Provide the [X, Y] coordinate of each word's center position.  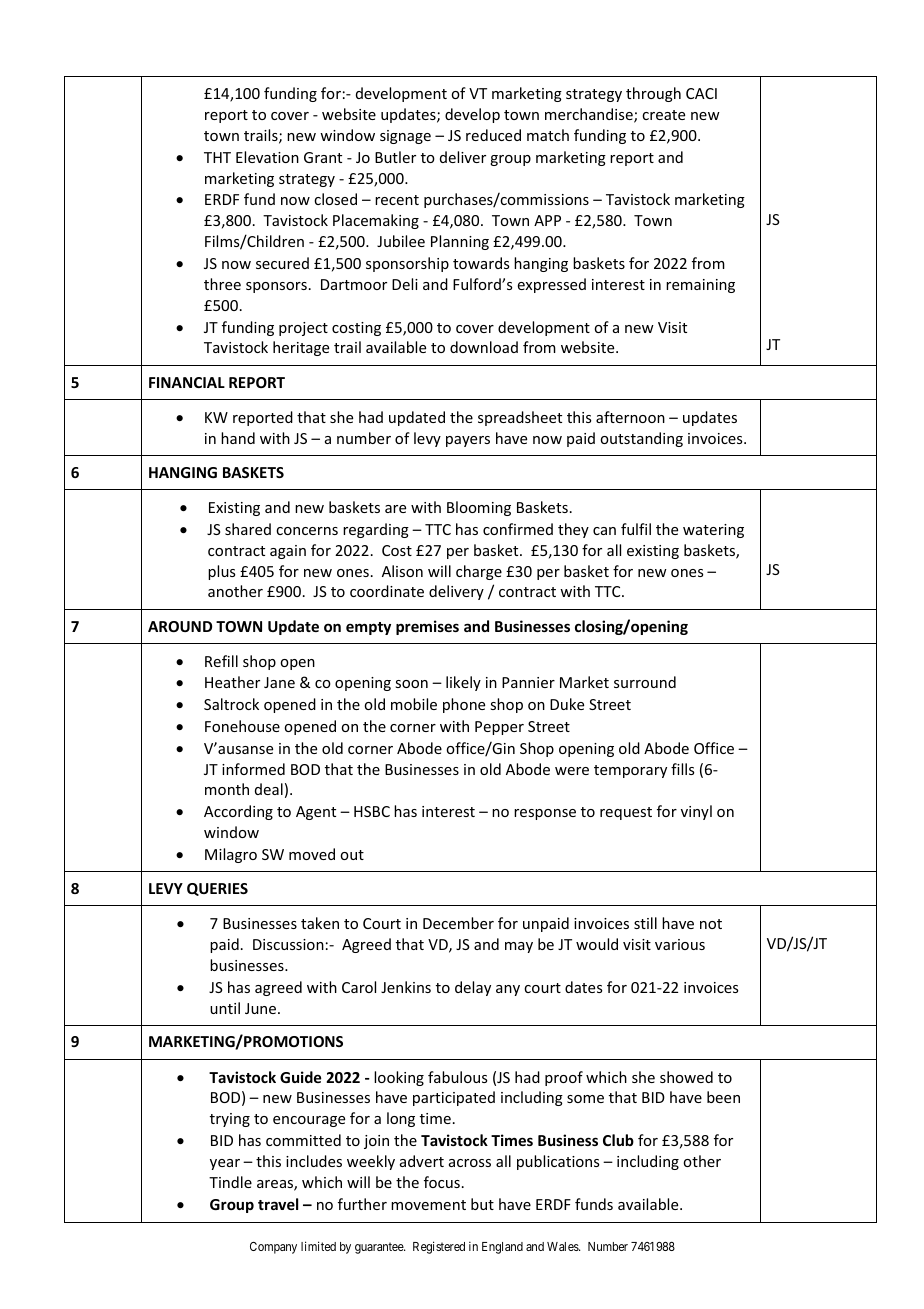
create [663, 115]
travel [278, 1204]
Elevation [267, 157]
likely [463, 683]
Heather [232, 682]
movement [428, 1205]
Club [618, 1140]
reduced [493, 135]
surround [645, 682]
